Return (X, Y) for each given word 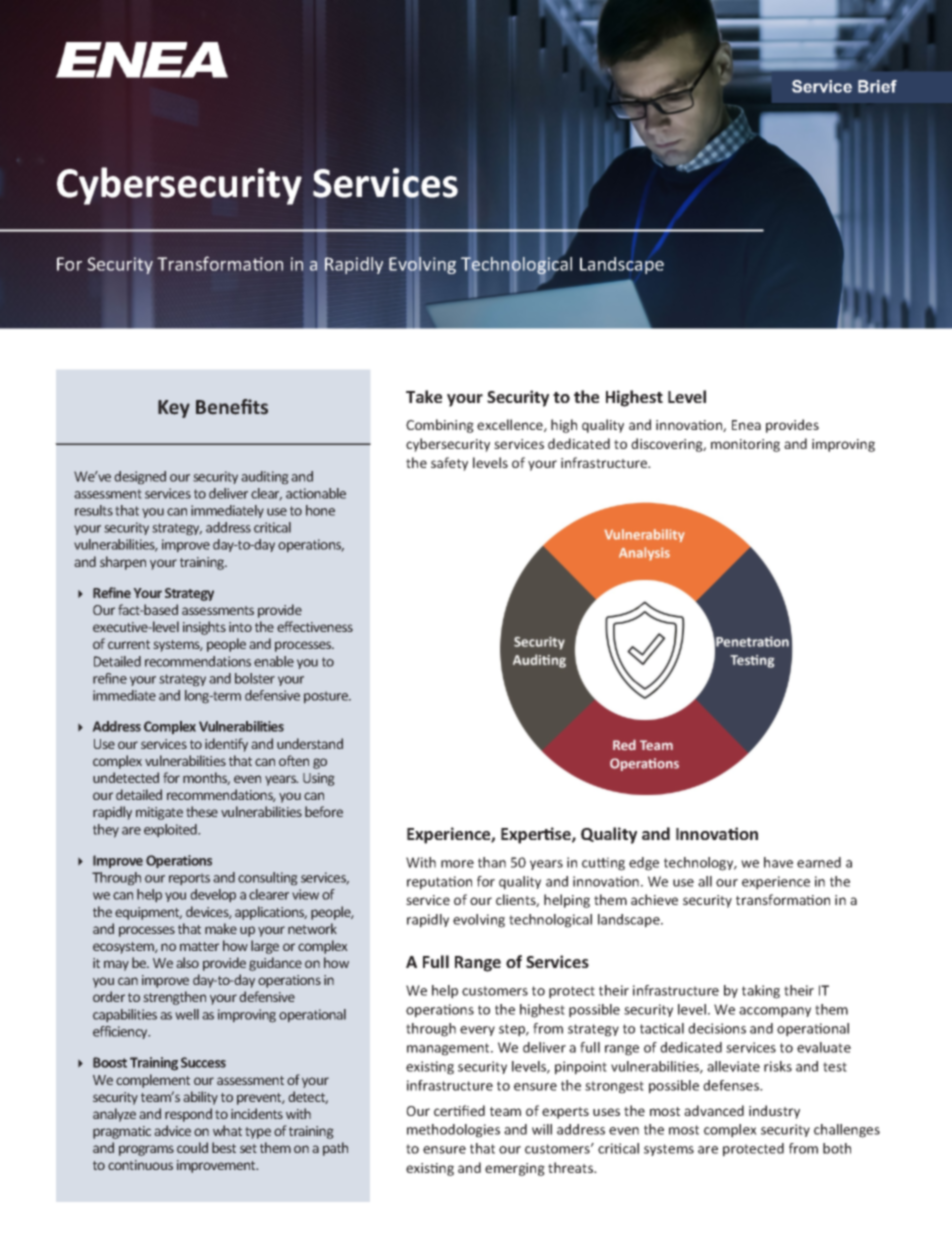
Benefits (232, 407)
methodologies (453, 1131)
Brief (877, 86)
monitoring (745, 445)
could (192, 1147)
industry (774, 1112)
